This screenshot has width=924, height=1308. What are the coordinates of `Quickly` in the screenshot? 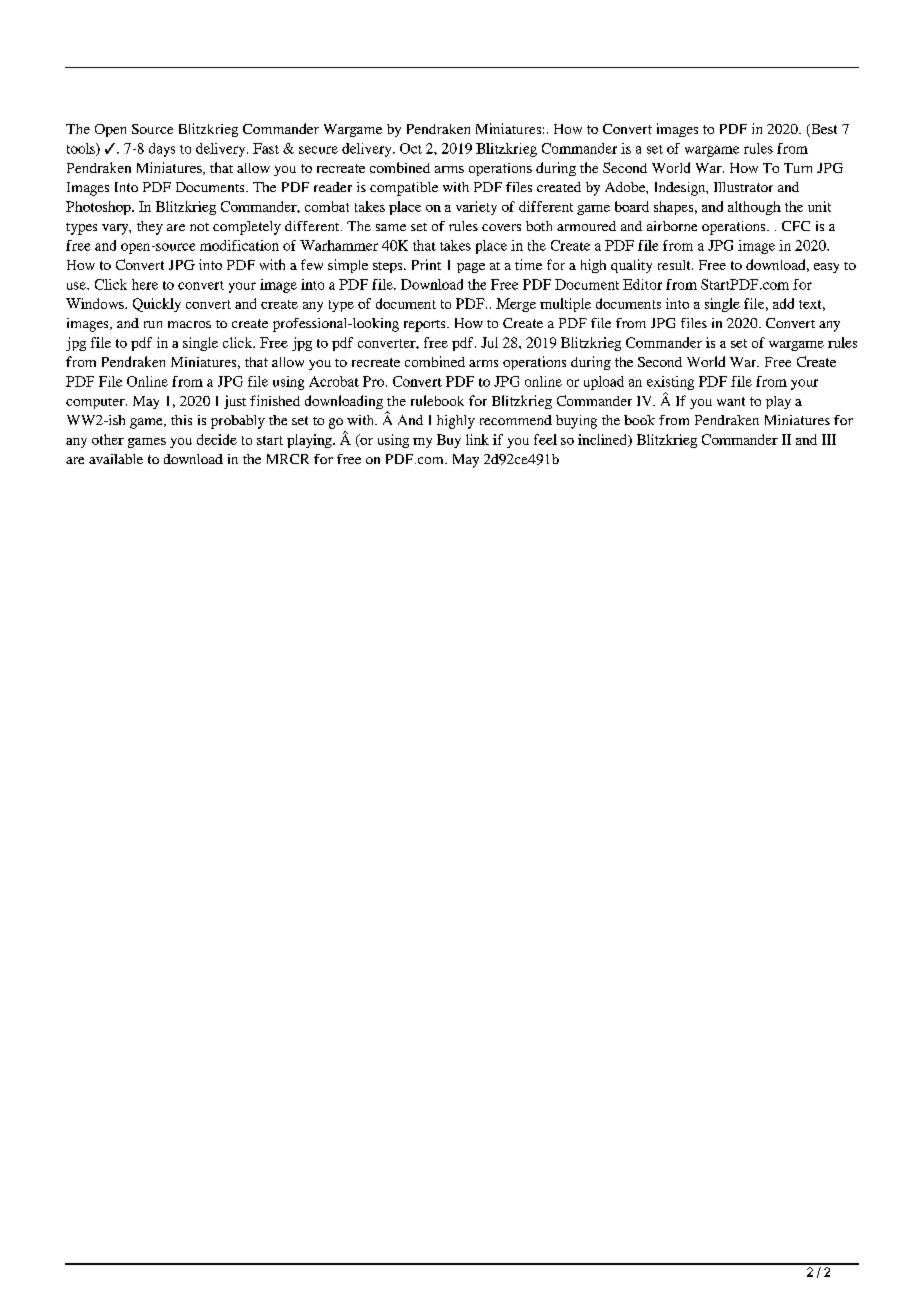 It's located at (157, 305).
